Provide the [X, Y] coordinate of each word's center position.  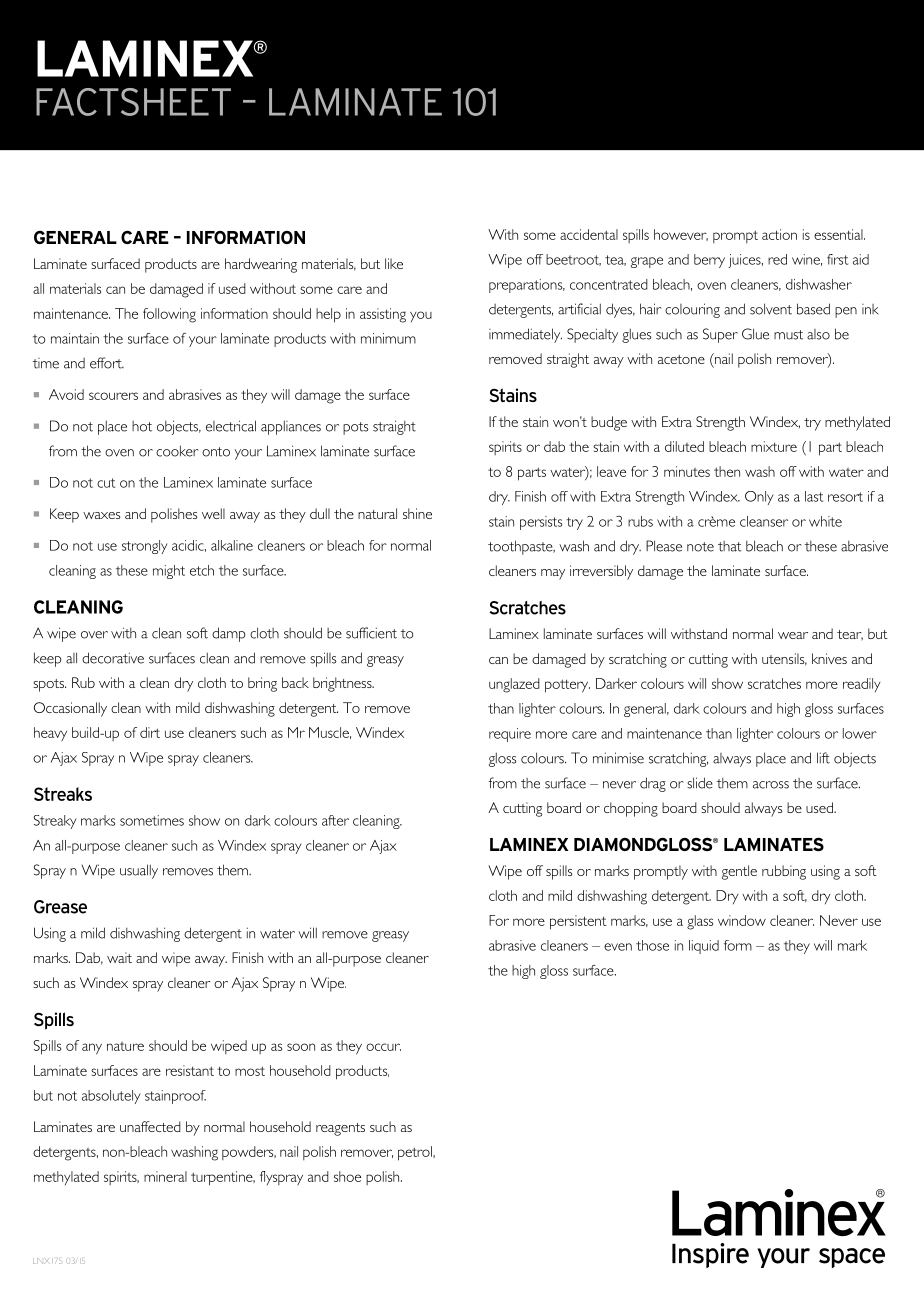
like [394, 263]
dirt [150, 732]
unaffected [150, 1126]
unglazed [514, 685]
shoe [347, 1176]
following [169, 315]
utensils [784, 659]
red [777, 259]
